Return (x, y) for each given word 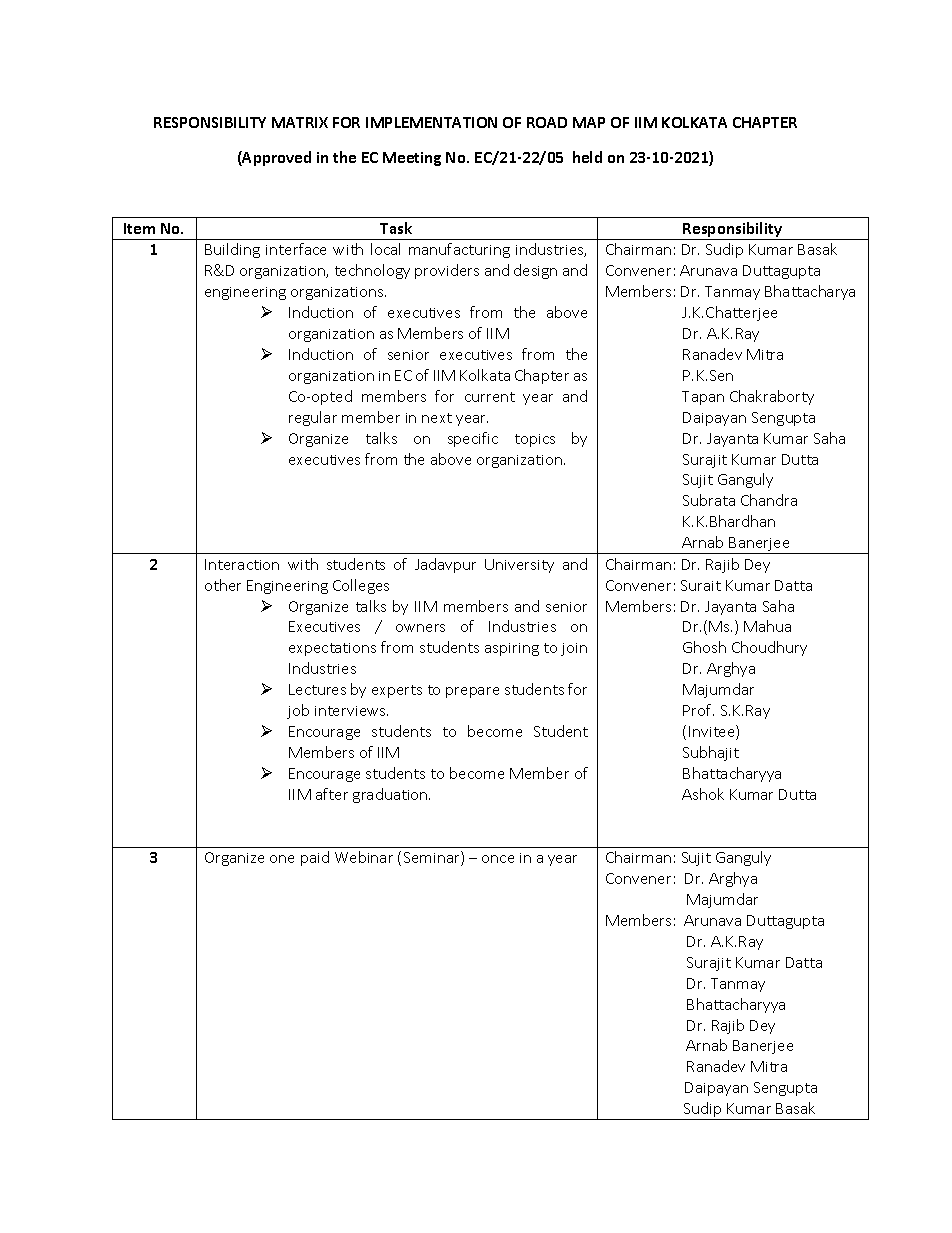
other (223, 585)
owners (420, 628)
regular (313, 418)
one (282, 859)
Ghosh (704, 647)
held (587, 157)
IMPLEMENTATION (431, 122)
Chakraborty (772, 397)
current (490, 397)
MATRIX (300, 122)
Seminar (433, 858)
